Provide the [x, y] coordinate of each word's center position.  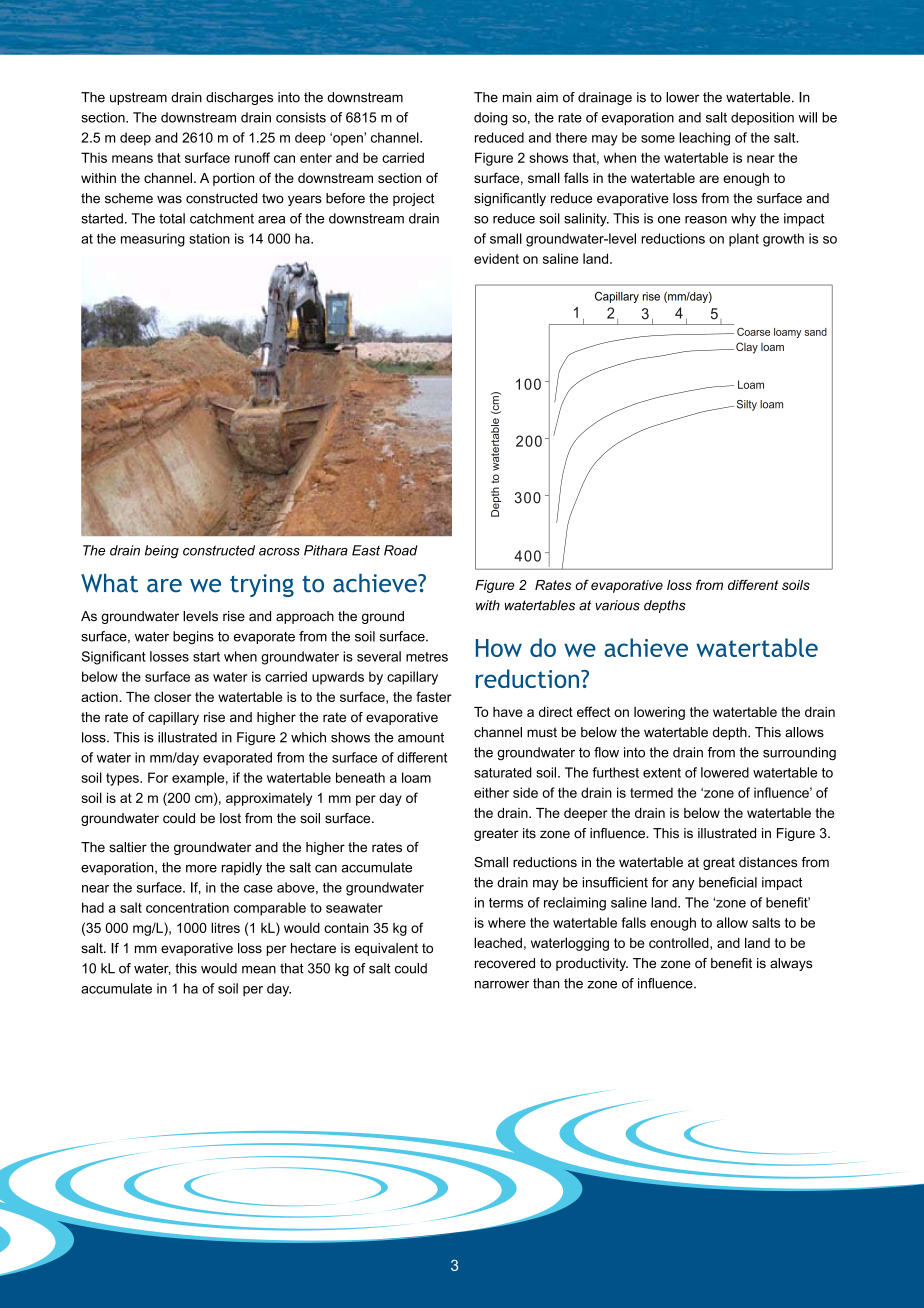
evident [496, 258]
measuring [153, 240]
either [491, 792]
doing [491, 119]
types [123, 779]
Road [401, 550]
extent [662, 773]
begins [193, 638]
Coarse [753, 332]
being [162, 552]
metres [427, 657]
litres [225, 927]
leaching [704, 139]
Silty [747, 405]
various [617, 605]
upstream [138, 98]
